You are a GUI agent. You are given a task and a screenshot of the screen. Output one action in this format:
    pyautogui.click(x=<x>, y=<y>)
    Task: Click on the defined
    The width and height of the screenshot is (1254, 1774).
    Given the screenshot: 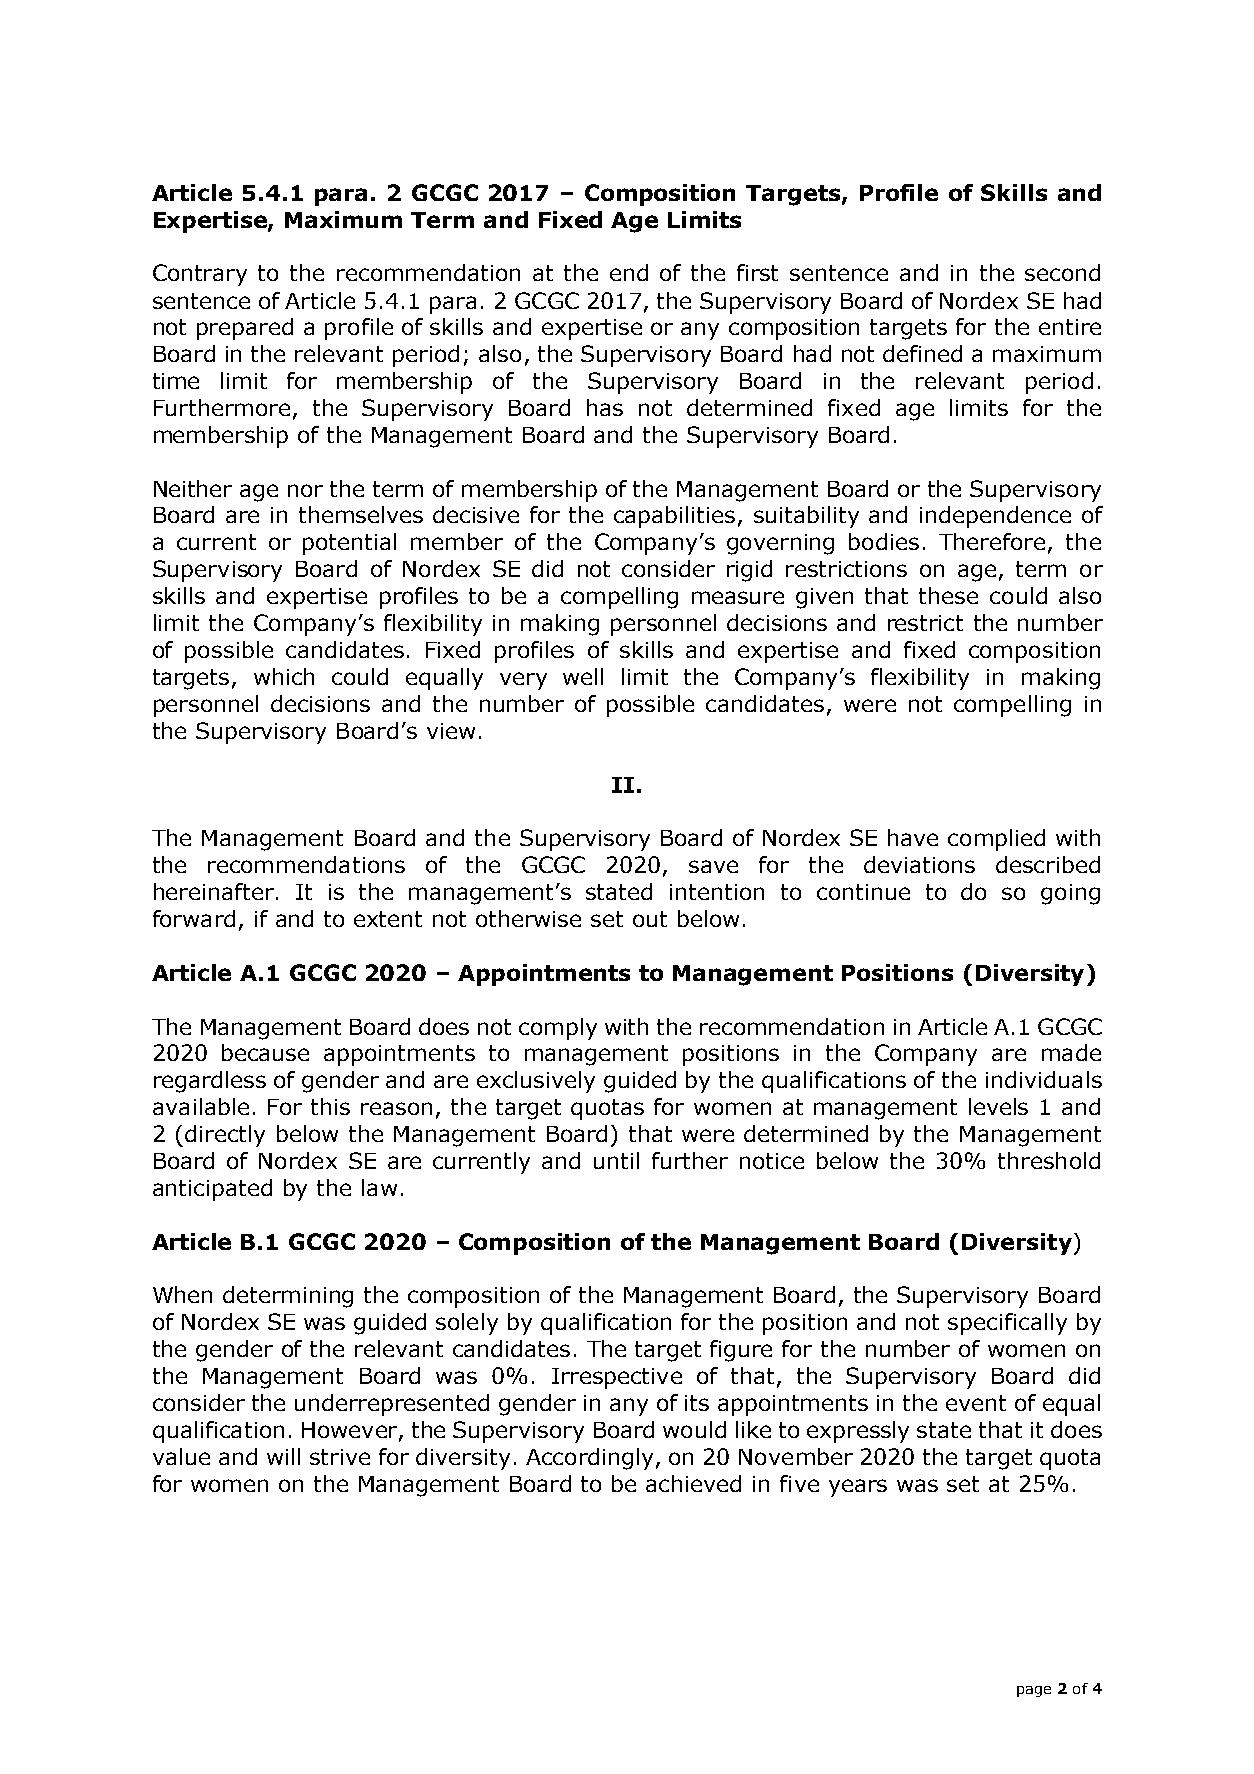 What is the action you would take?
    pyautogui.click(x=922, y=353)
